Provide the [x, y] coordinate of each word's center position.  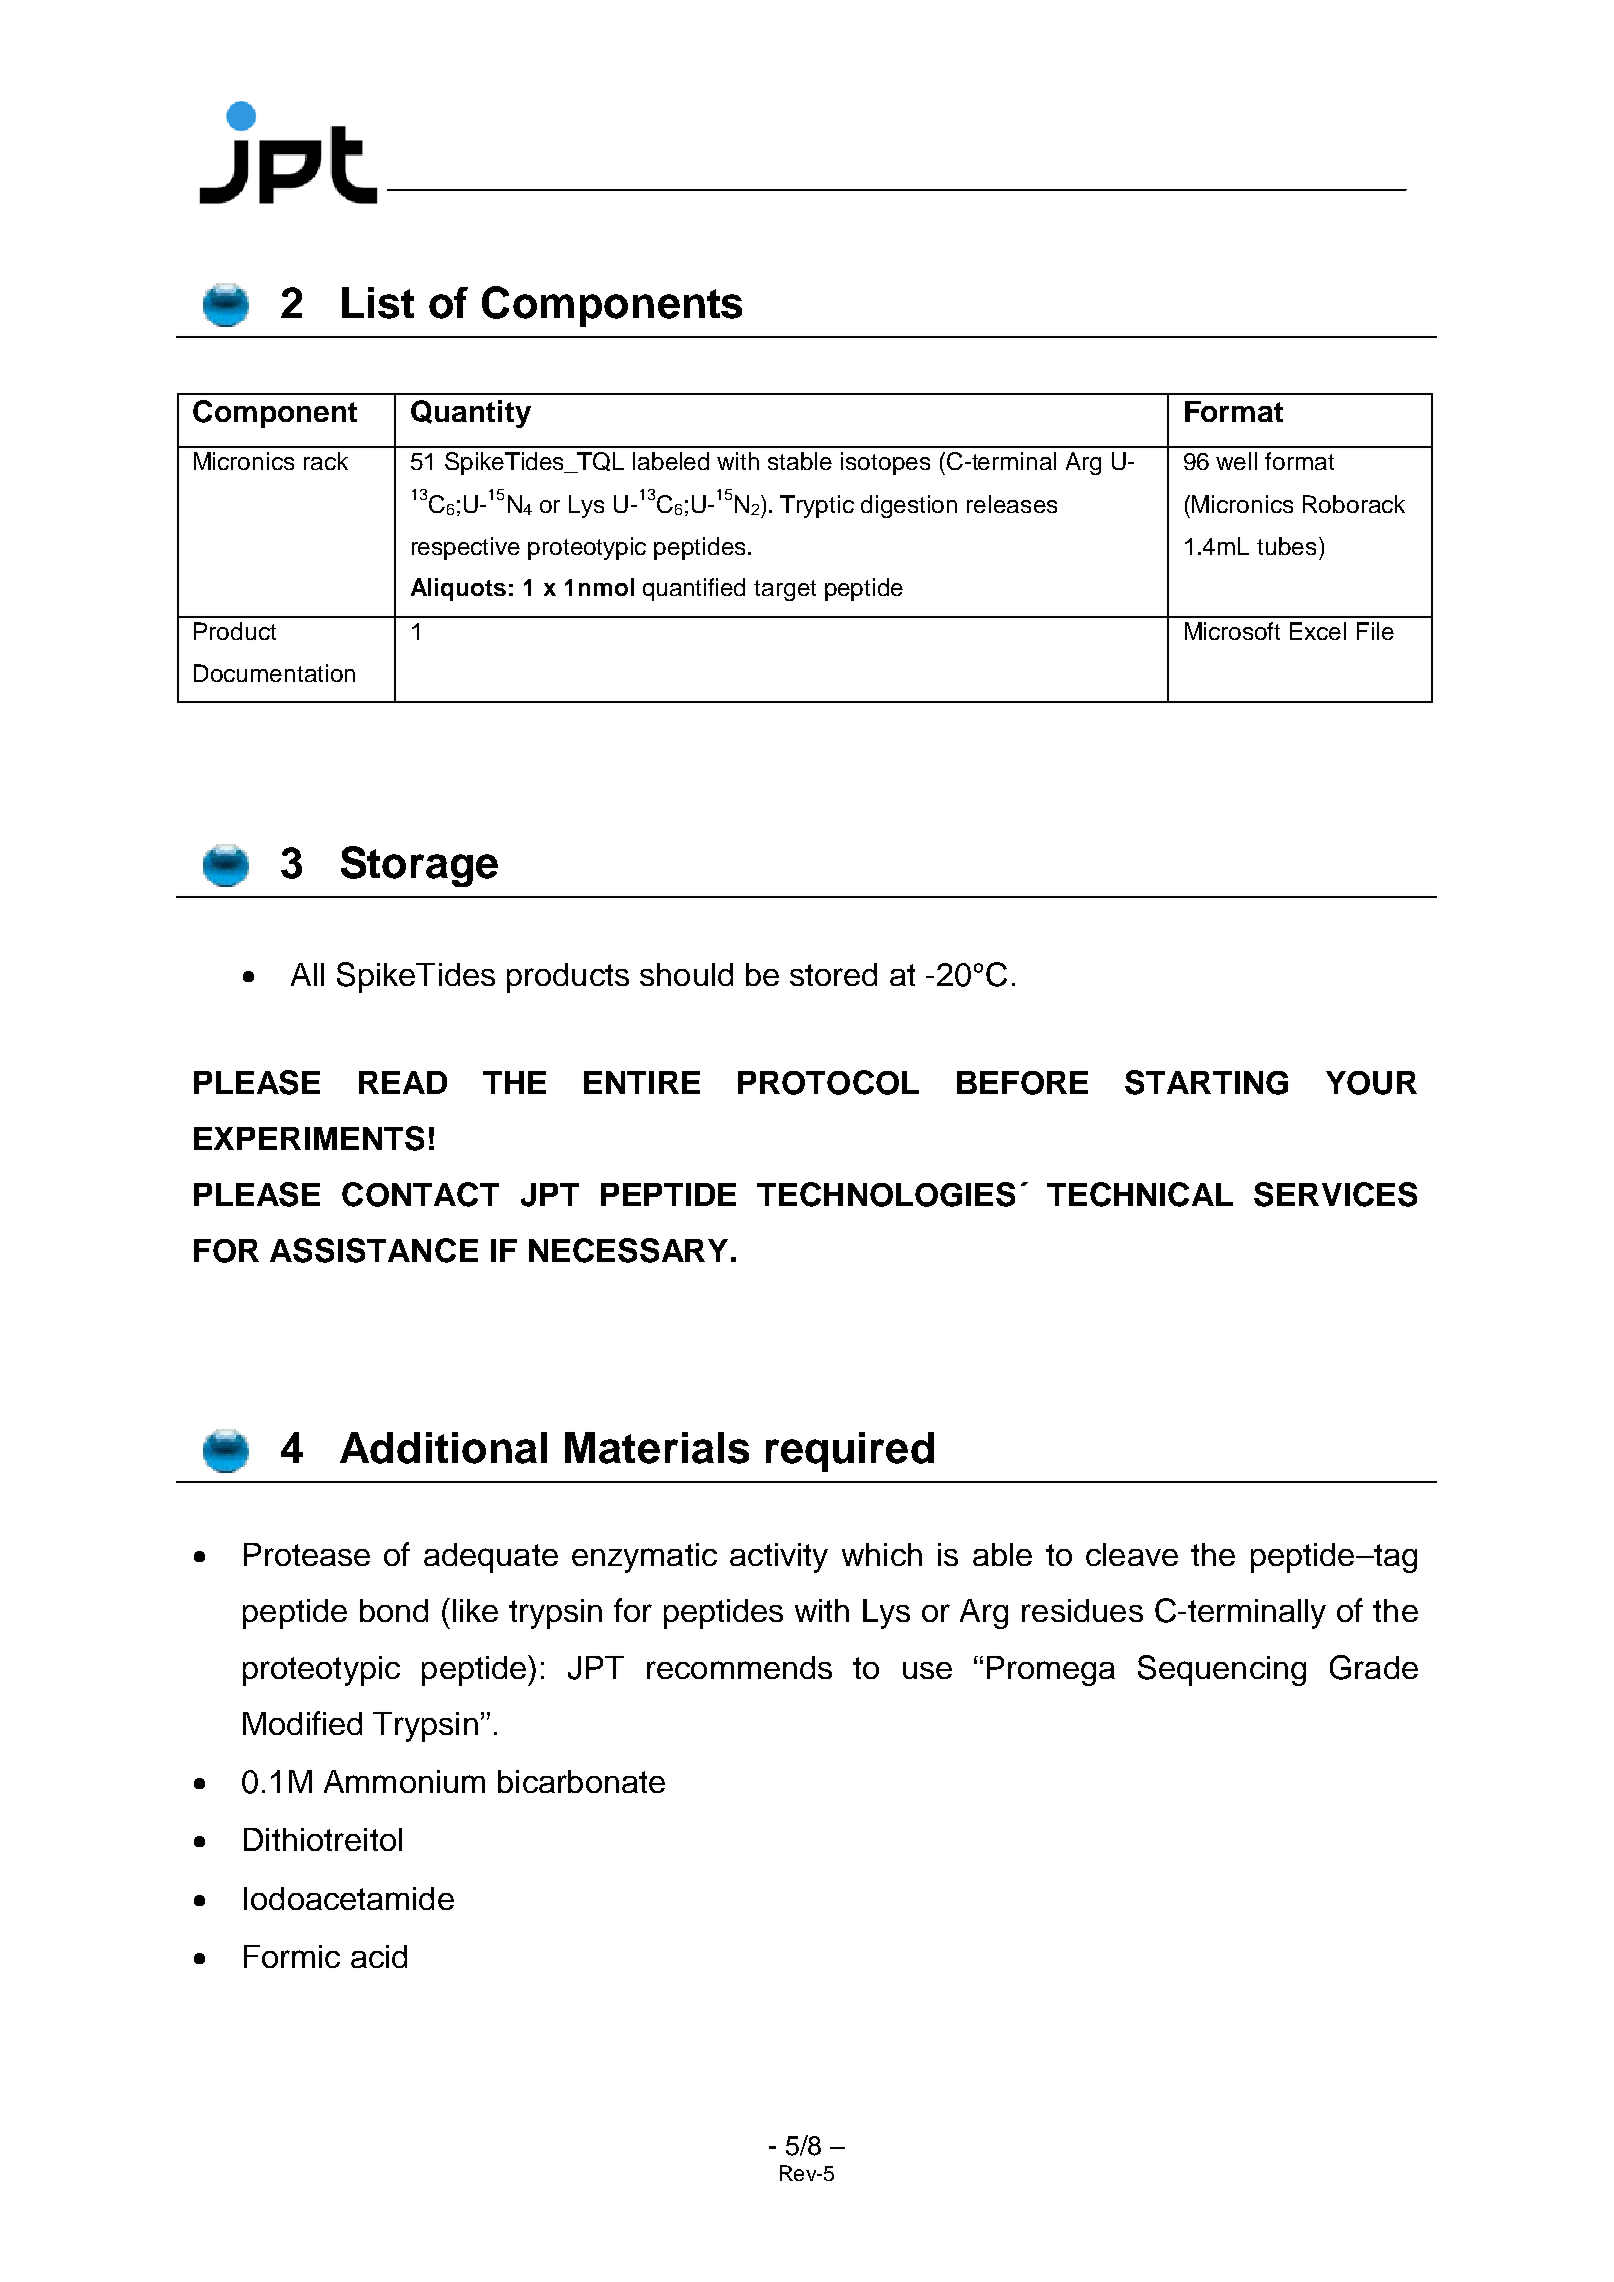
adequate [491, 1558]
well [1236, 461]
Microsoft [1232, 631]
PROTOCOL [828, 1082]
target [785, 590]
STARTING [1206, 1082]
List [378, 303]
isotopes [885, 463]
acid [379, 1956]
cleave [1132, 1554]
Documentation [274, 673]
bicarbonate [581, 1781]
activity [779, 1558]
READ [403, 1082]
